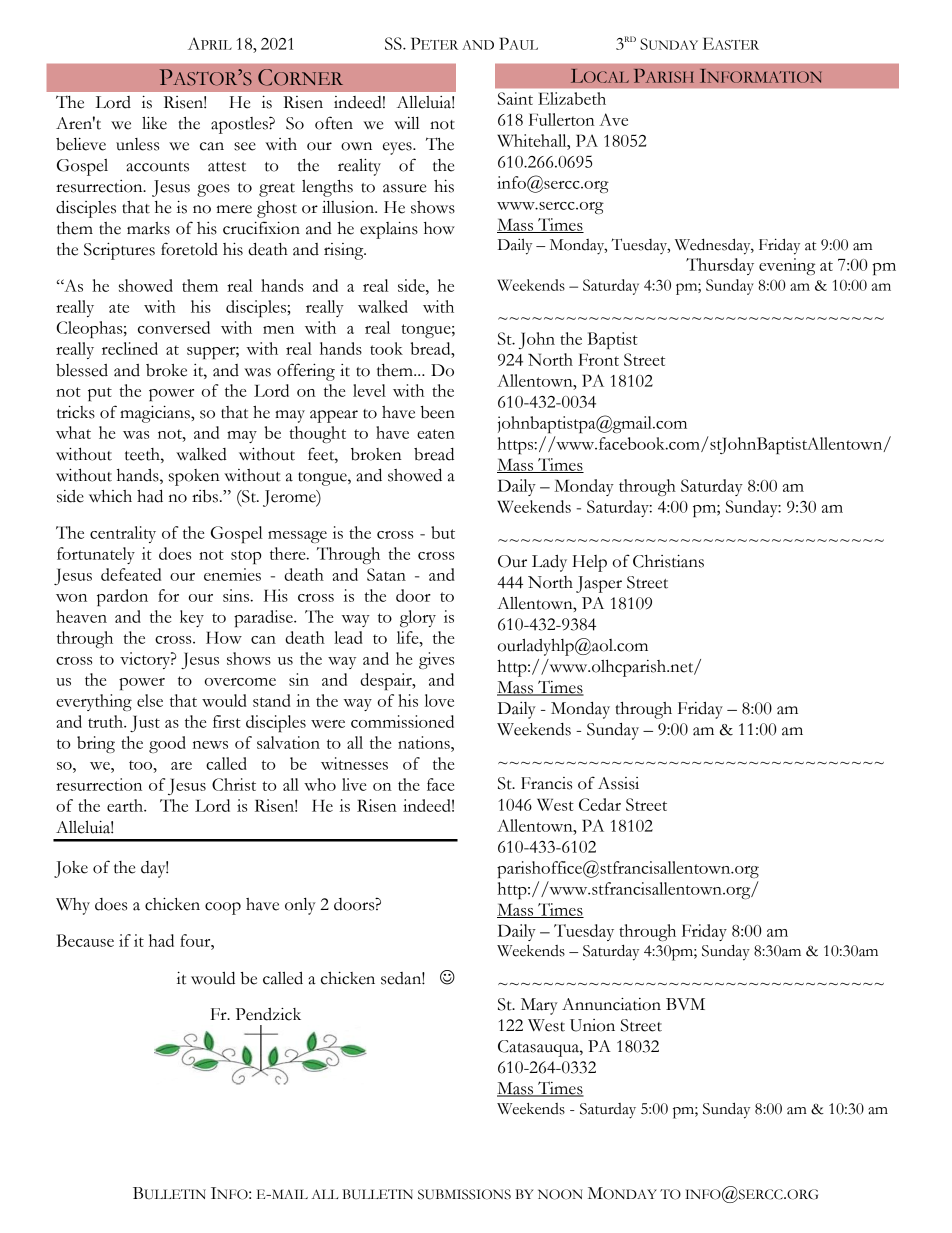  I want to click on Thursday, so click(720, 266).
